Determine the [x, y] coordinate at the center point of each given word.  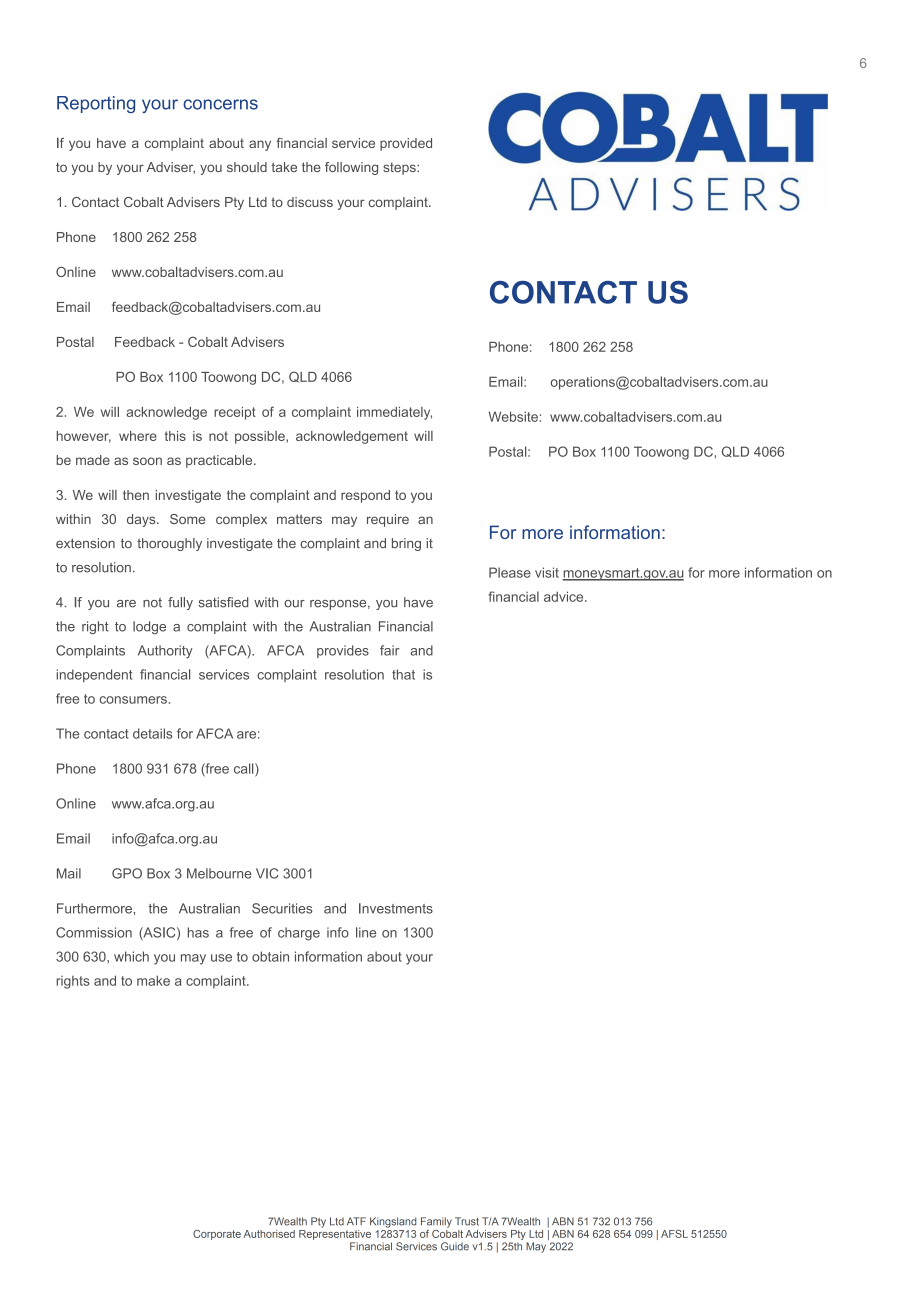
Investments [396, 908]
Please [510, 572]
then [136, 495]
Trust [467, 1221]
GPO [127, 873]
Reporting [96, 104]
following [351, 168]
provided [406, 144]
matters [299, 519]
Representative [335, 1233]
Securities [282, 908]
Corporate [217, 1235]
